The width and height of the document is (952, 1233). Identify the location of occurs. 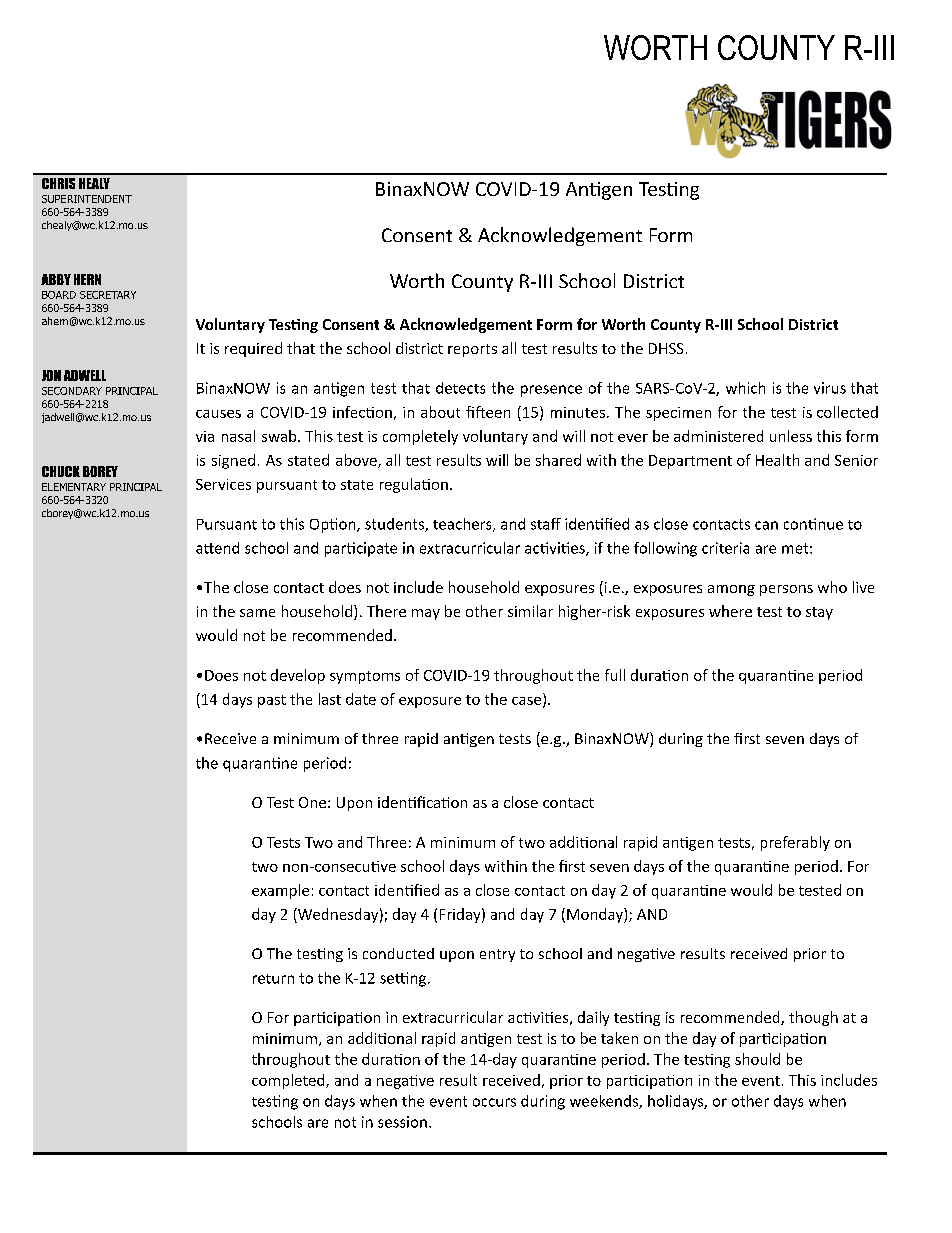
(494, 1102).
